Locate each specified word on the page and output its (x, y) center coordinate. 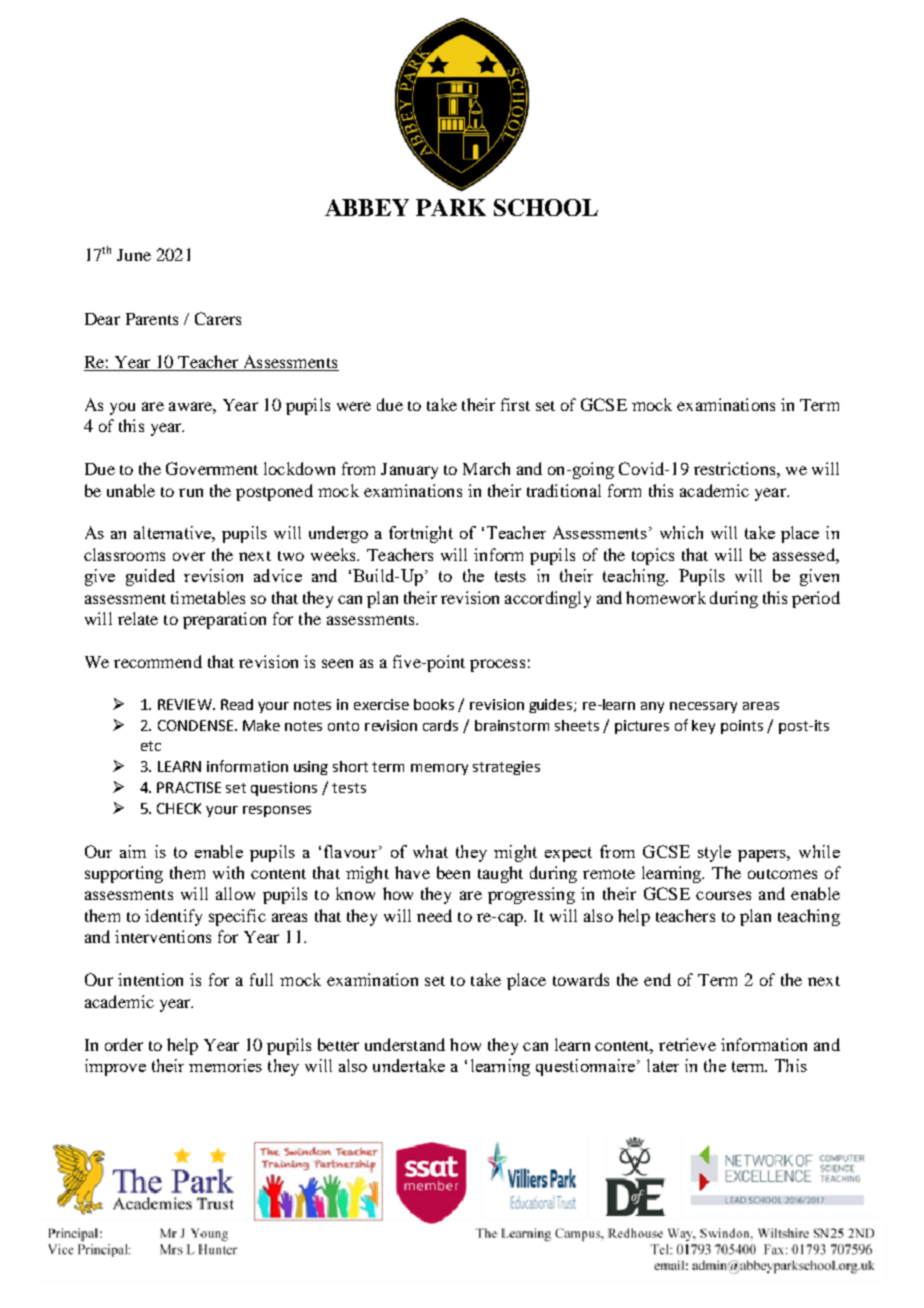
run (191, 492)
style (714, 853)
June (134, 255)
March (486, 468)
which (681, 532)
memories (225, 1065)
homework (666, 597)
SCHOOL (546, 207)
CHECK (179, 808)
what (430, 851)
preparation (224, 620)
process (497, 665)
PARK (451, 207)
